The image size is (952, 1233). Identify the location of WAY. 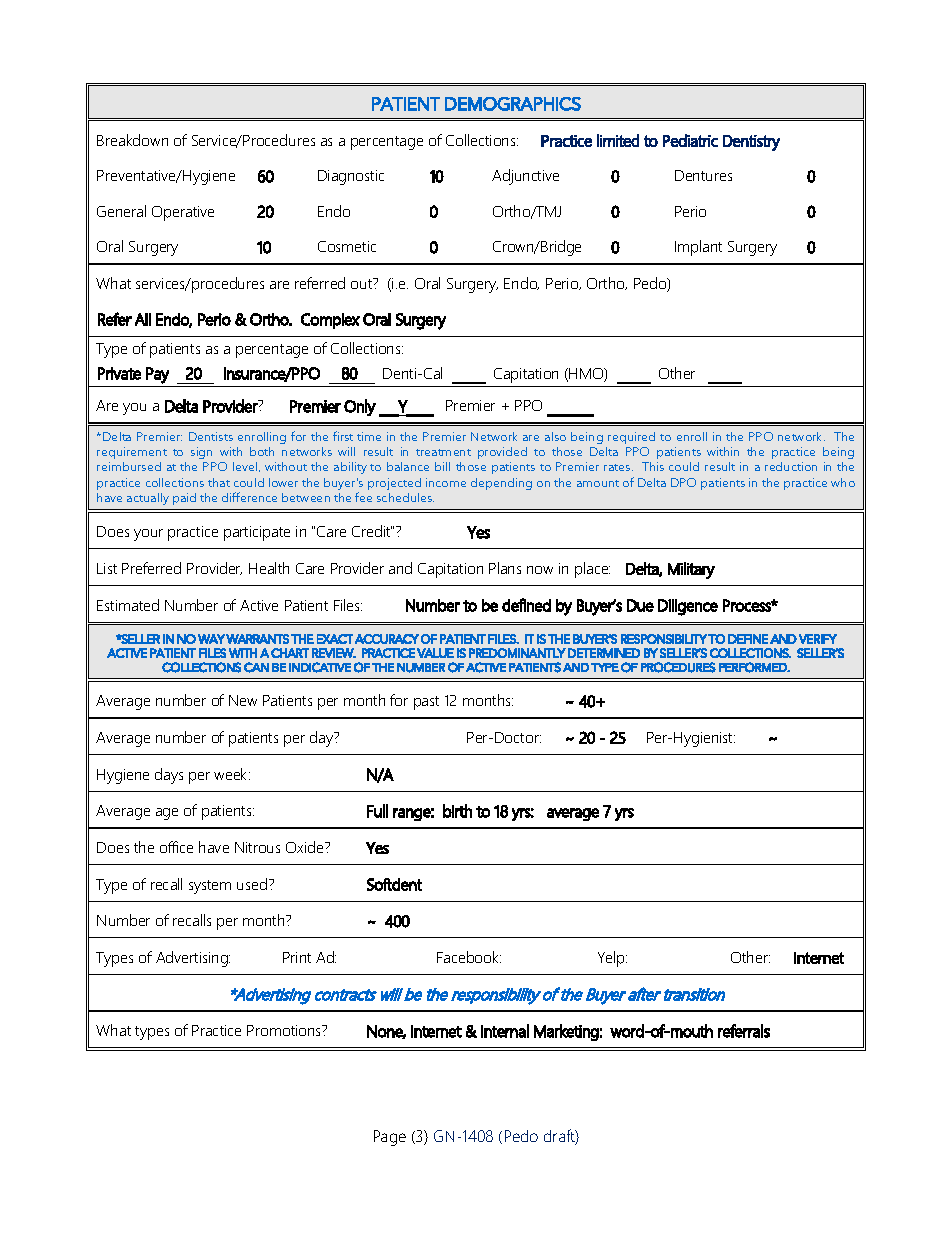
(211, 639).
